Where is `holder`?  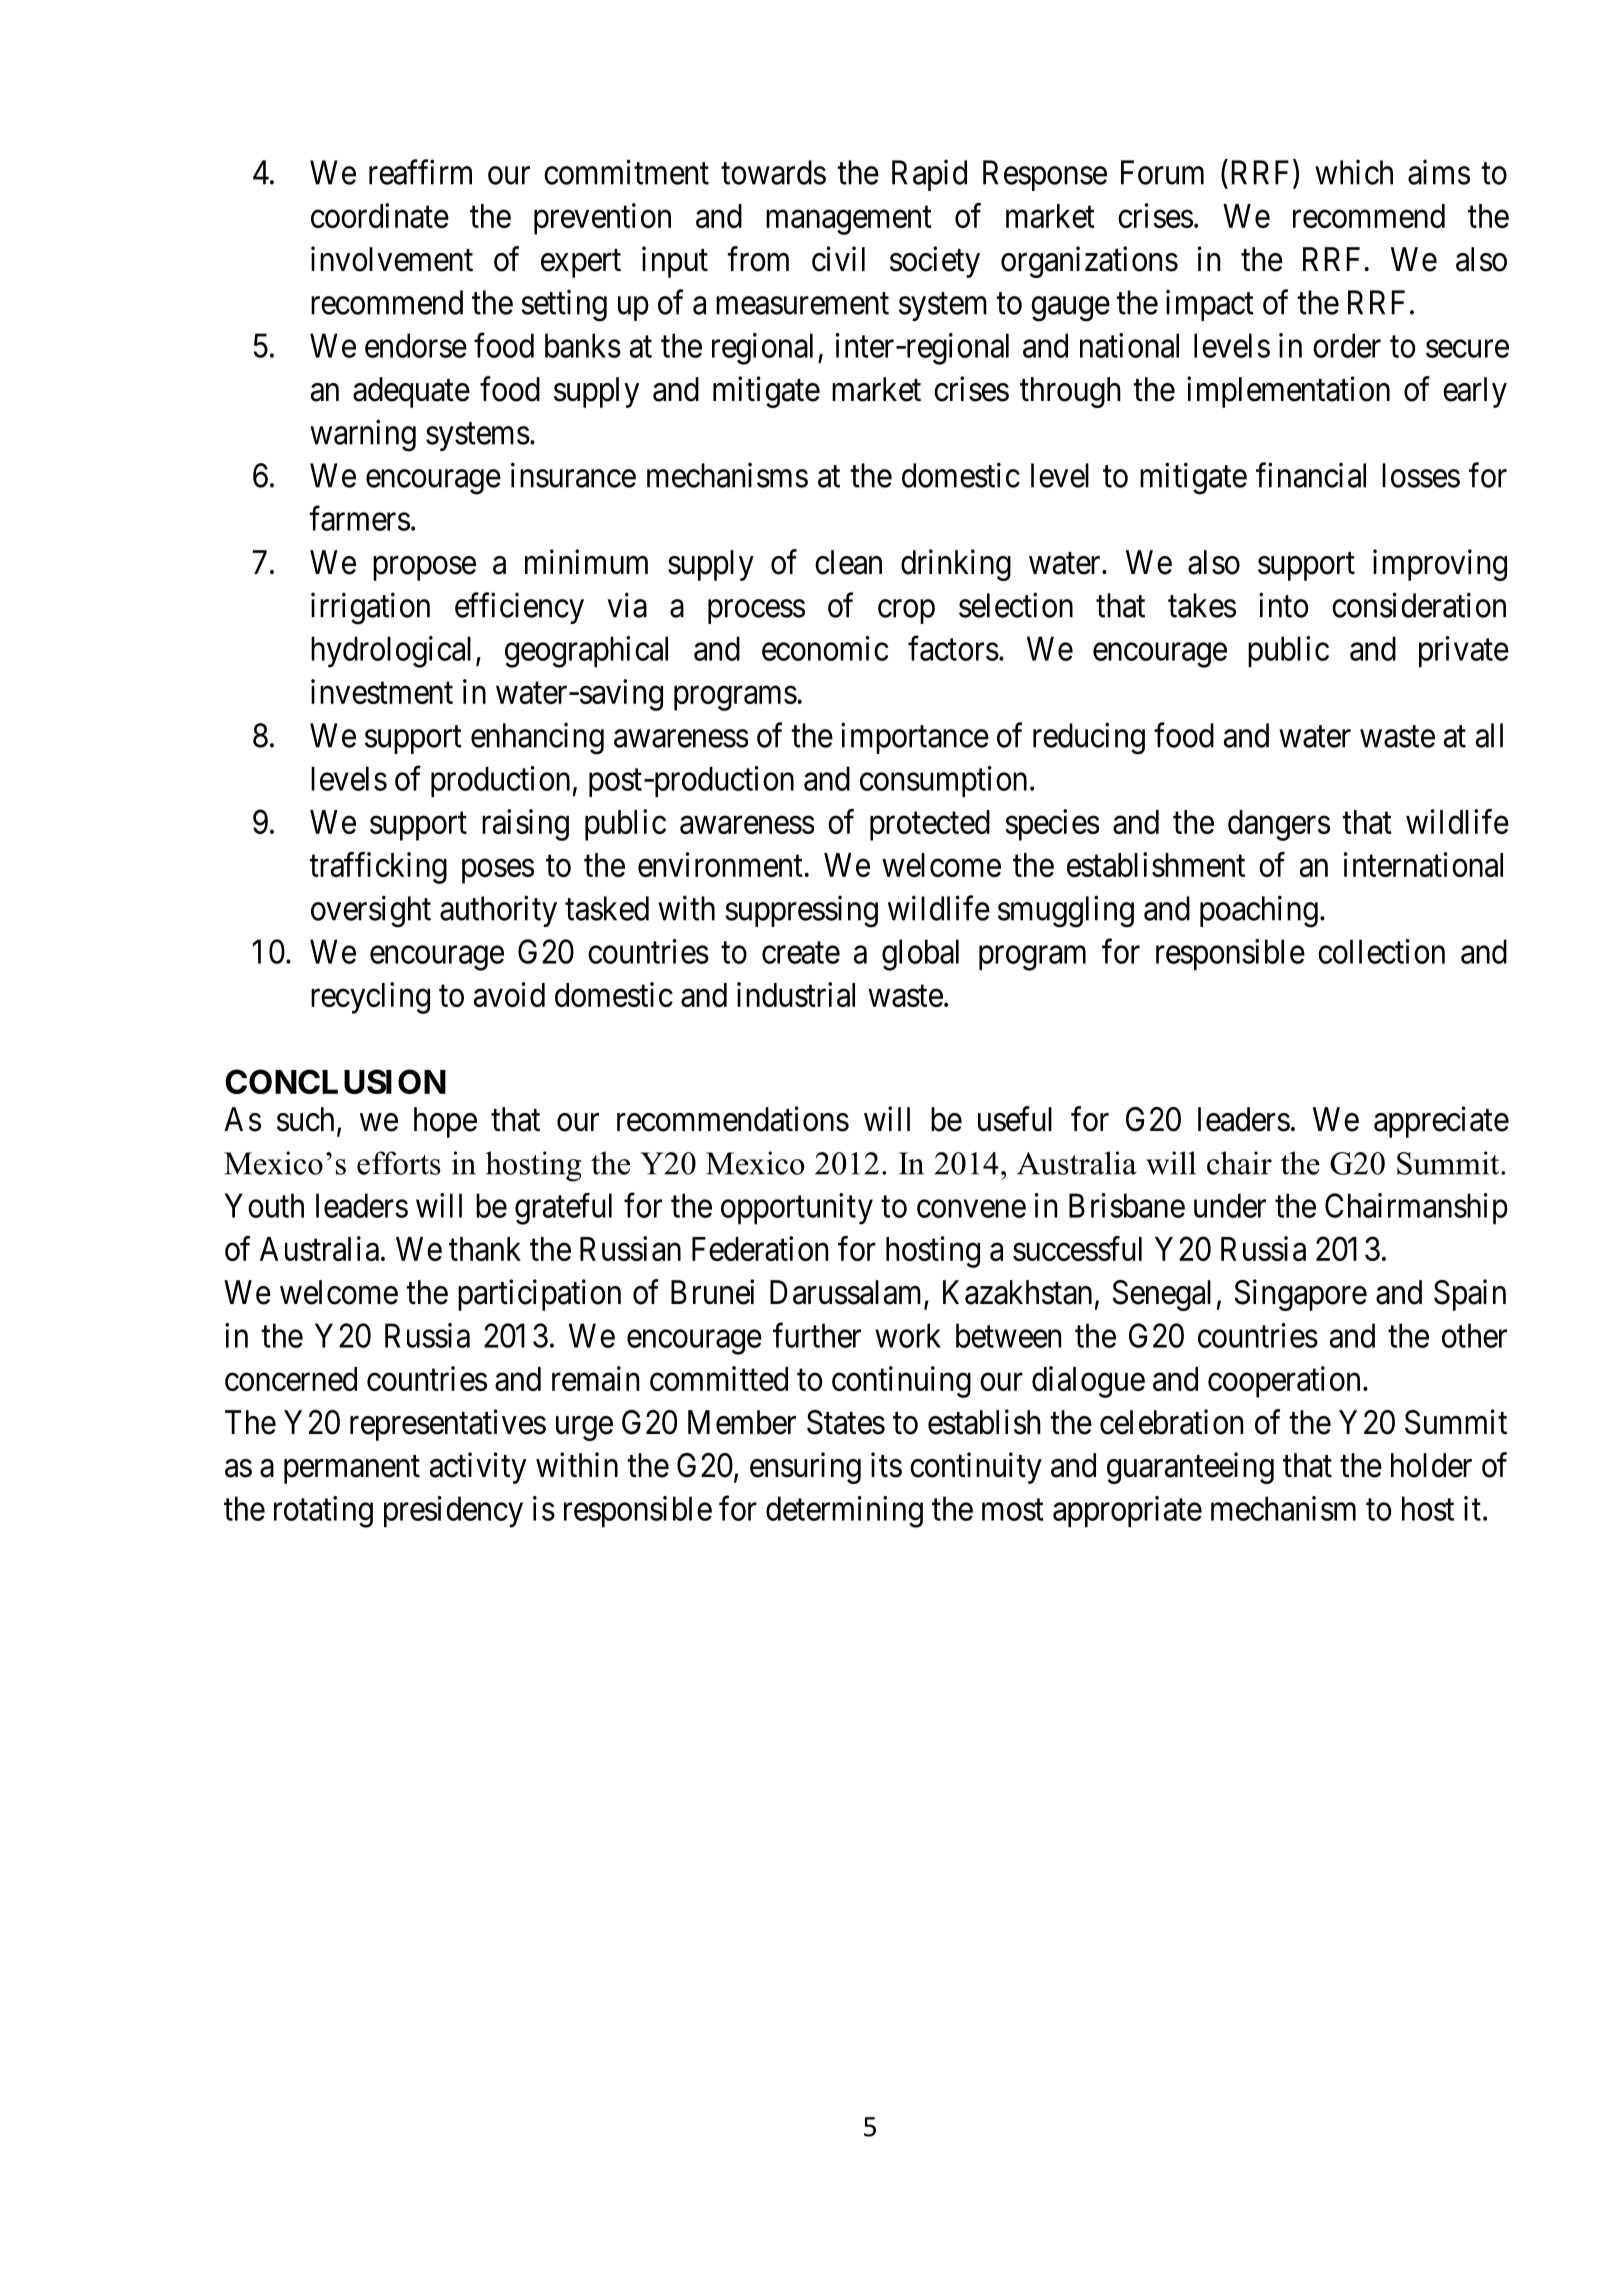 holder is located at coordinates (1431, 1465).
